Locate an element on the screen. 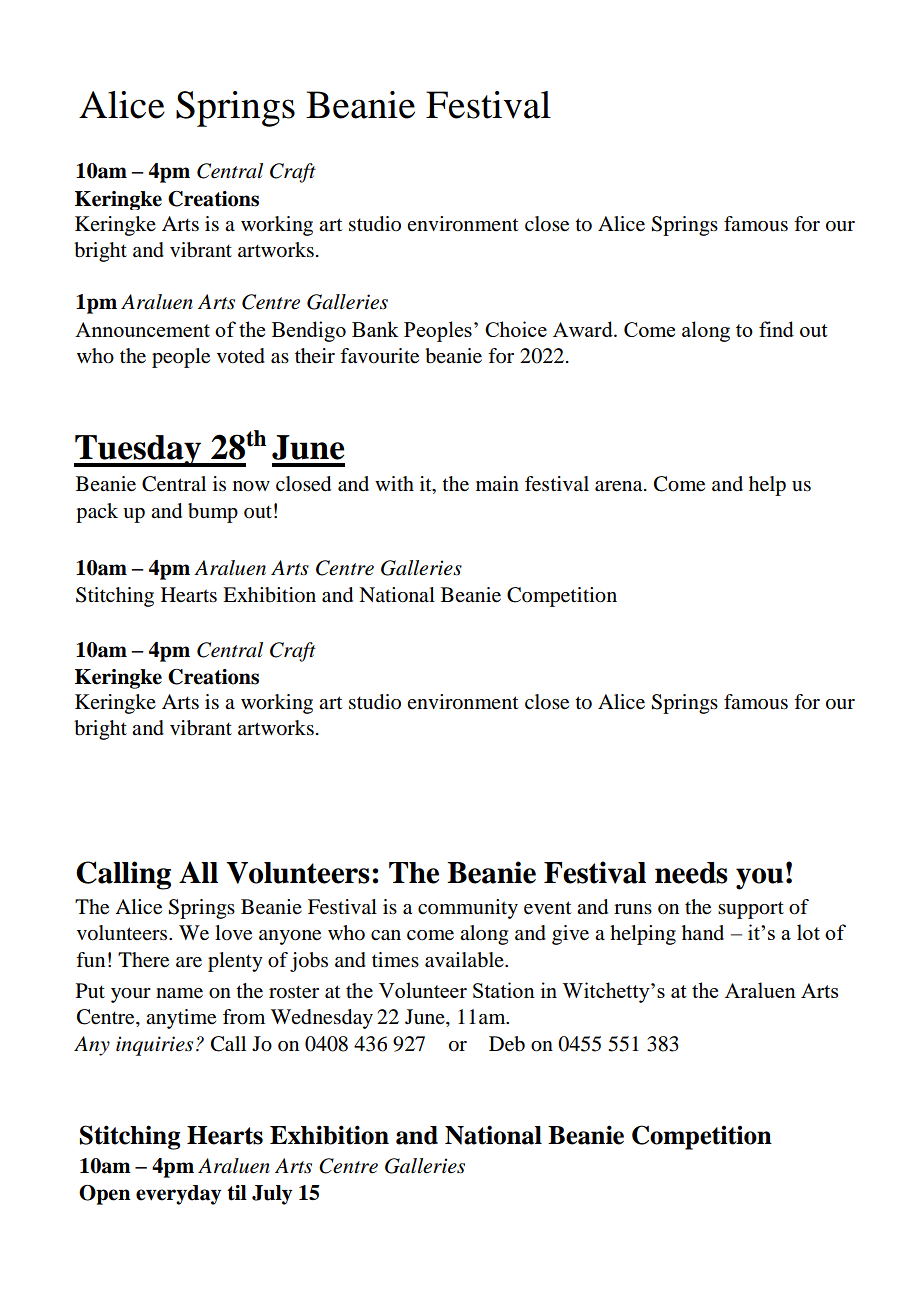 The image size is (924, 1313). favourite is located at coordinates (379, 356).
